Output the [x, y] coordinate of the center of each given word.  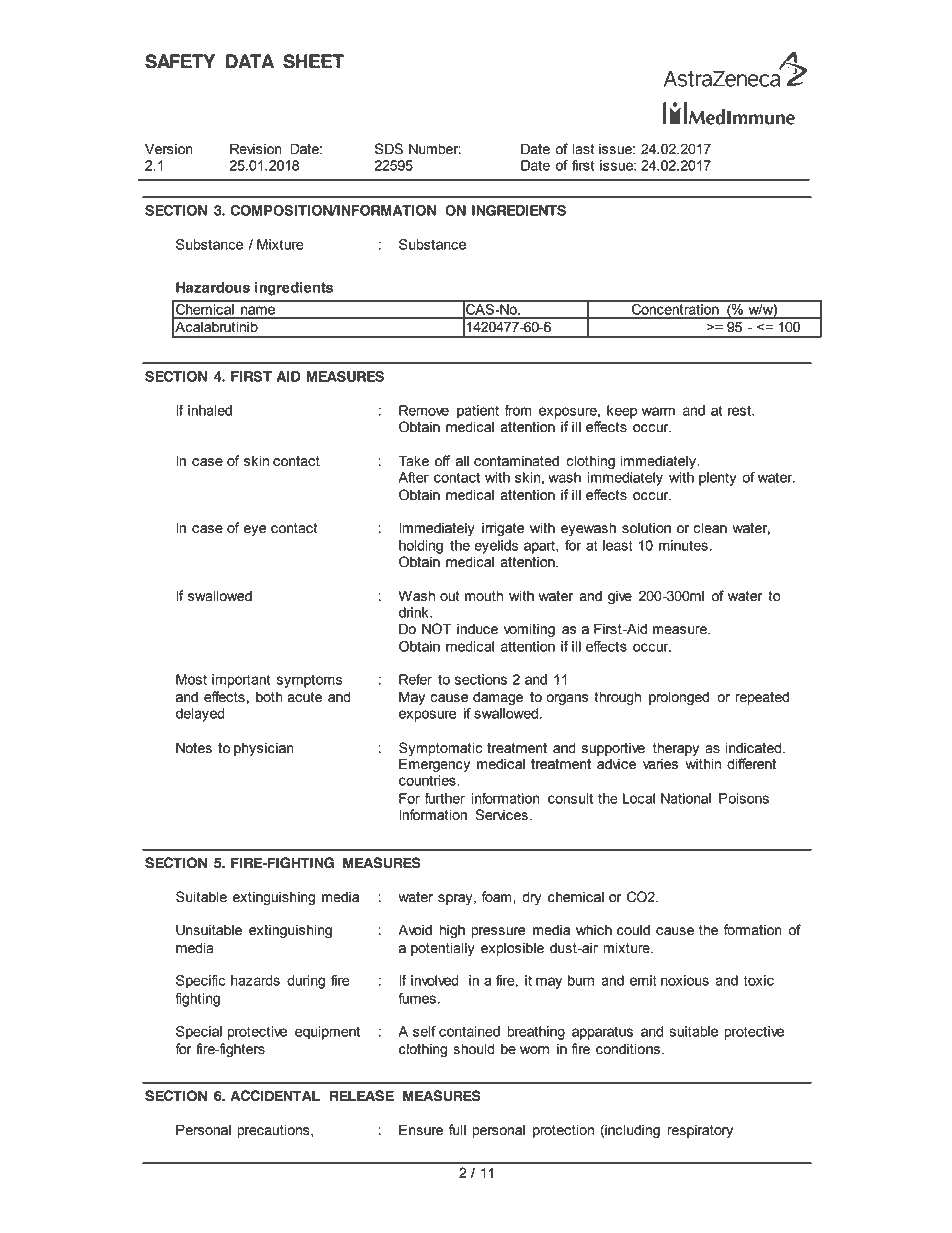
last [584, 149]
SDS [389, 149]
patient [478, 412]
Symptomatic [440, 749]
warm [658, 411]
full [457, 1130]
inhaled [210, 410]
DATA [250, 61]
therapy [676, 749]
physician [264, 749]
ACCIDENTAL [275, 1096]
